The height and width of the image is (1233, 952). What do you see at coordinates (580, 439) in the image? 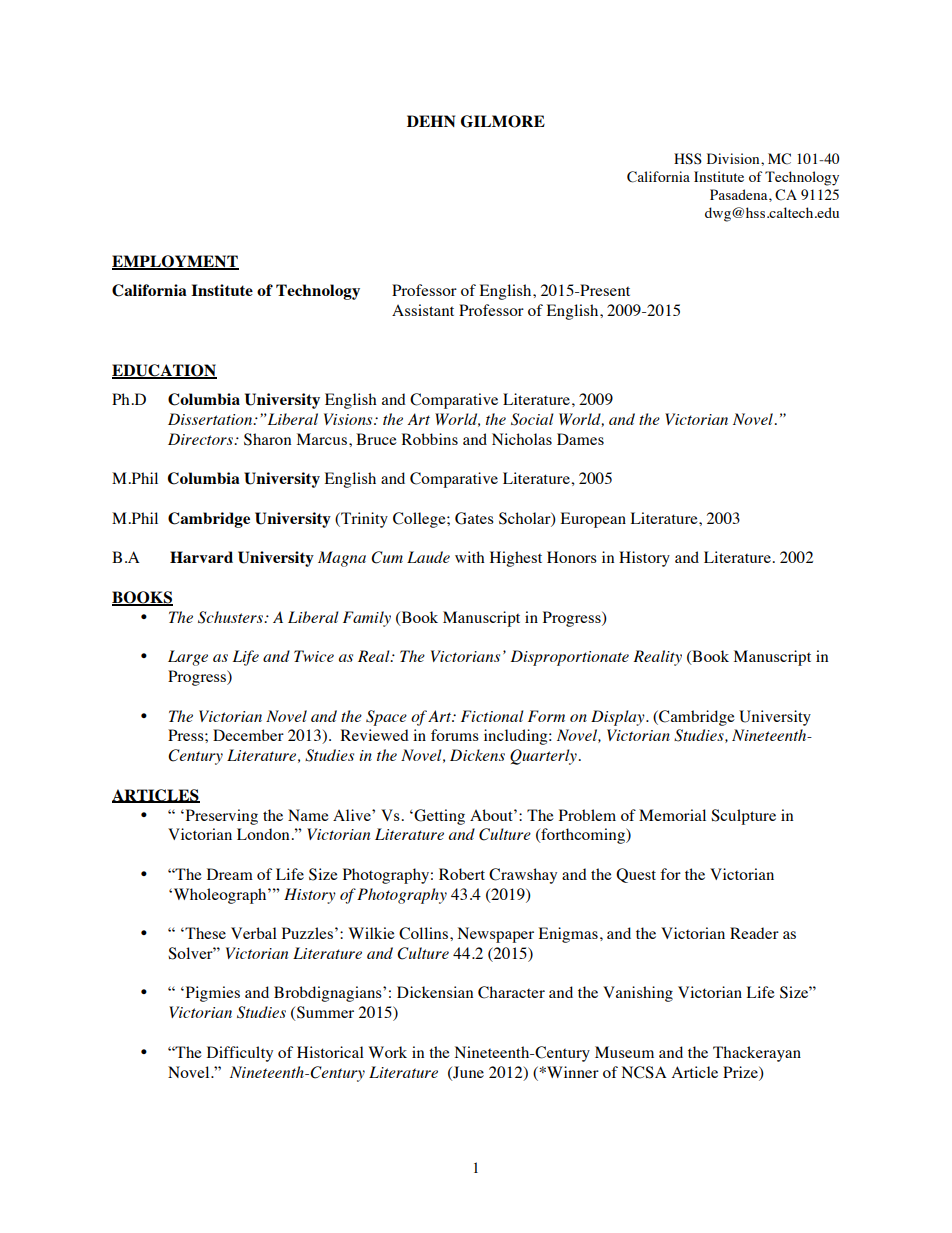
I see `Dames` at bounding box center [580, 439].
